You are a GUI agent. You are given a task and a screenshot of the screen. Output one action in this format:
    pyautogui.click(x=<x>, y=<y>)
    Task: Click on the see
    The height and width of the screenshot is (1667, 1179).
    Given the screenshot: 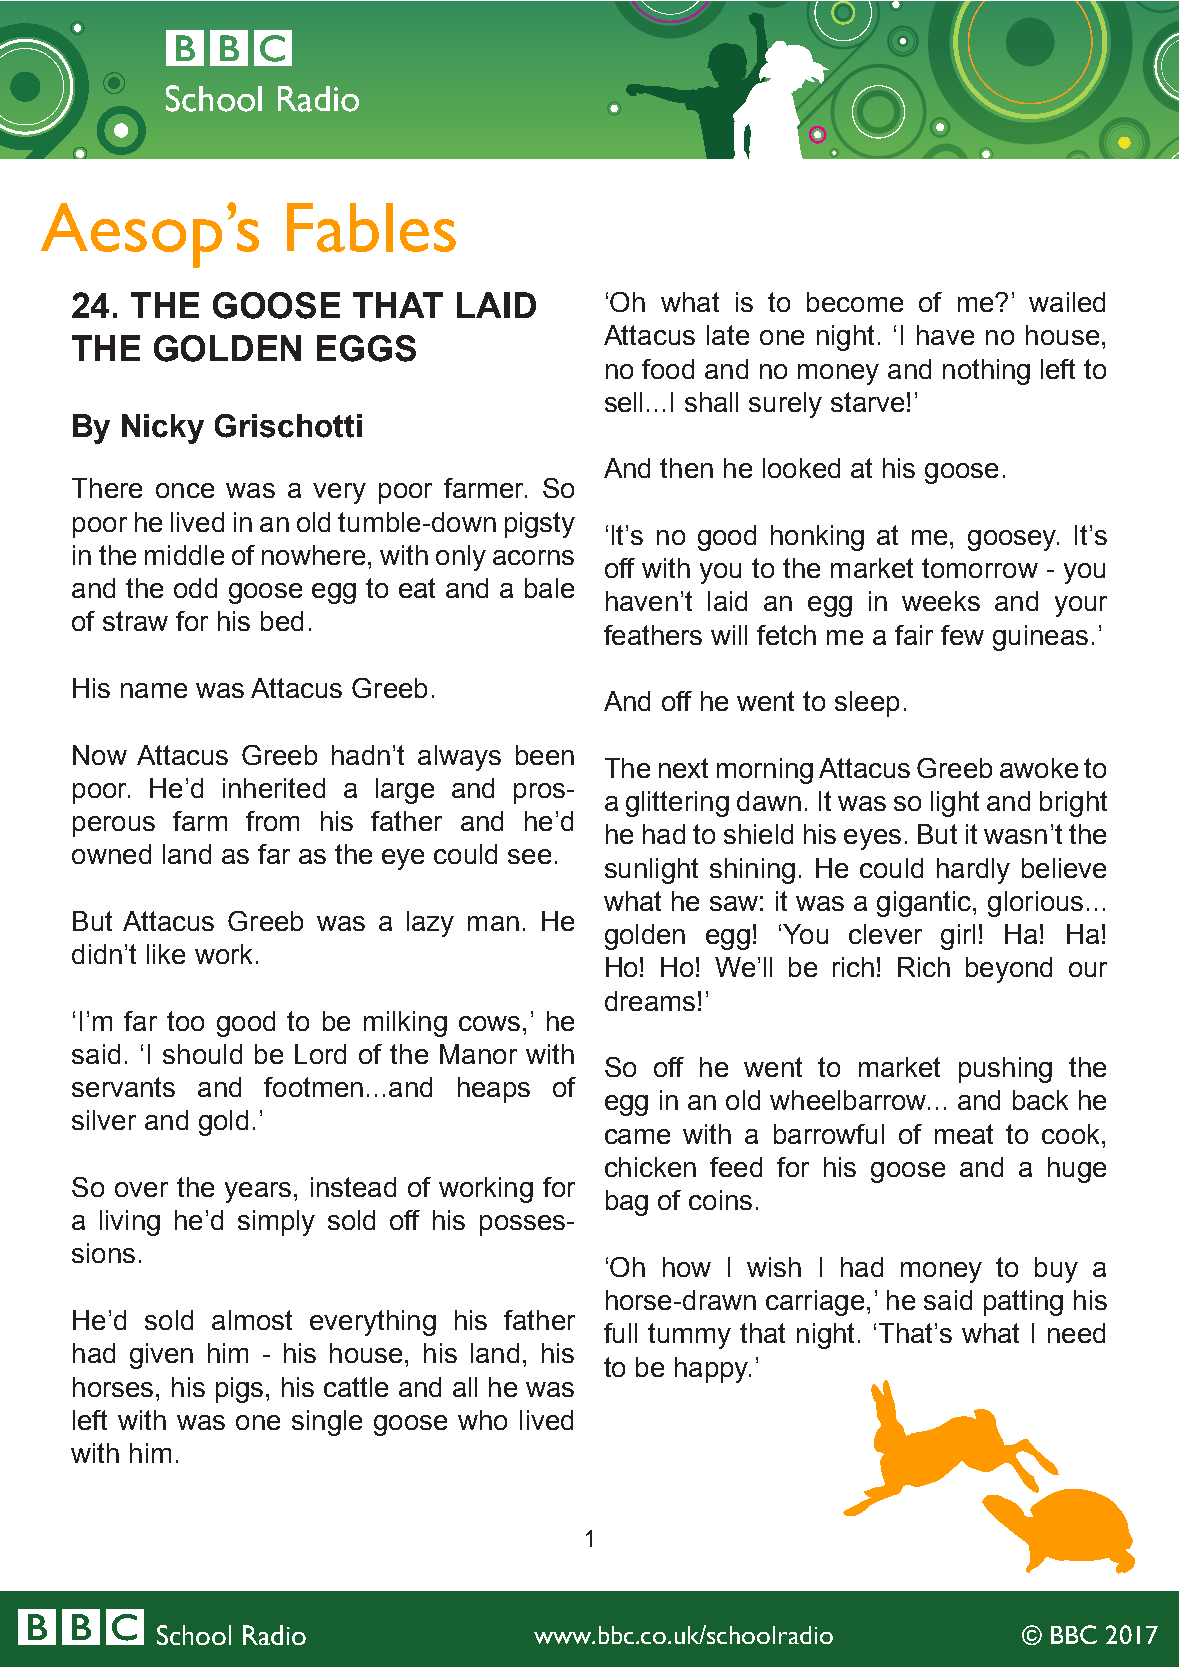 What is the action you would take?
    pyautogui.click(x=529, y=856)
